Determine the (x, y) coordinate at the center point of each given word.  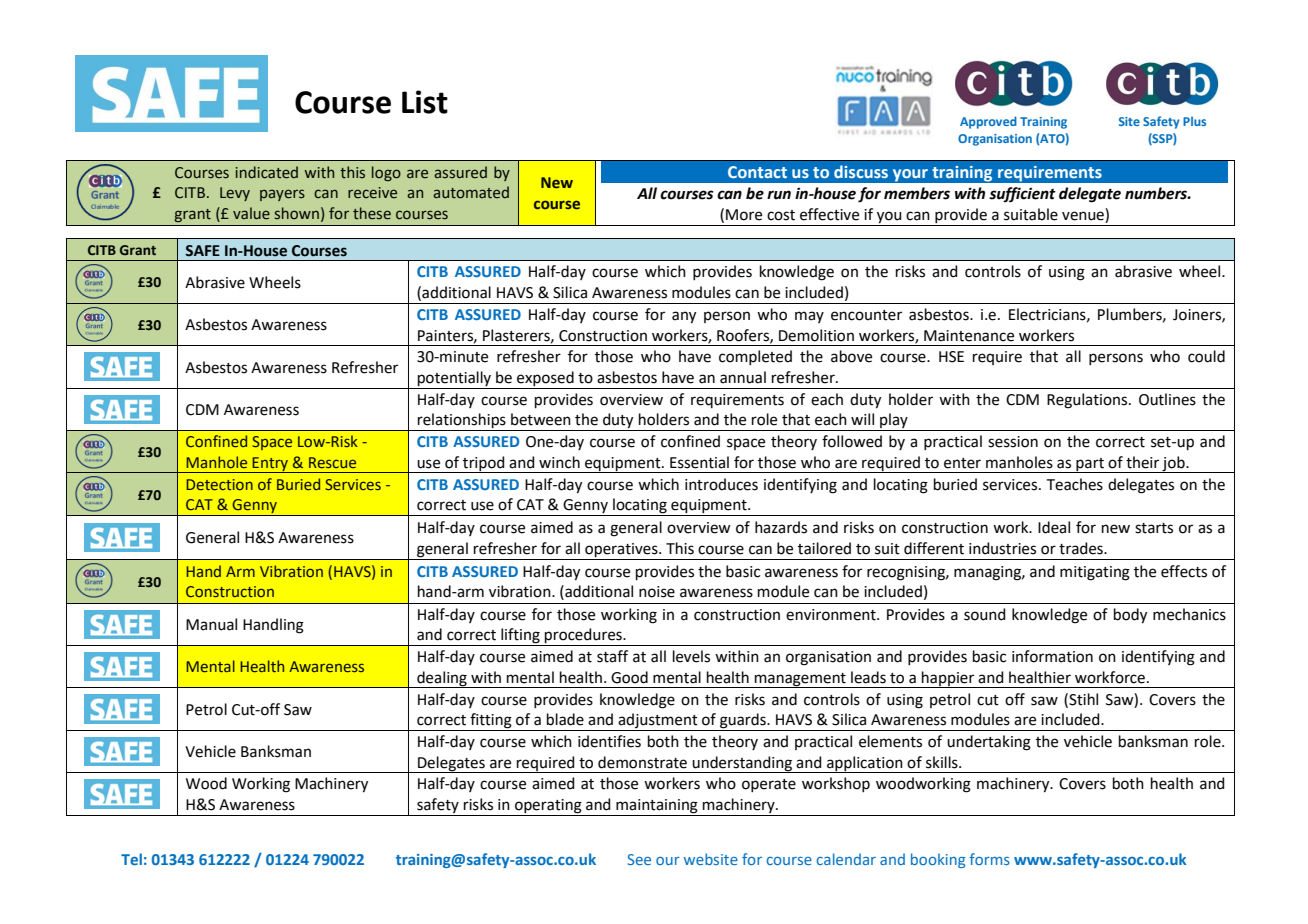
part (1090, 465)
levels (691, 656)
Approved (988, 122)
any (684, 317)
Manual (211, 624)
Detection (219, 484)
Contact (757, 172)
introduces (721, 484)
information (1052, 656)
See (639, 859)
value (251, 213)
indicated (267, 172)
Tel (131, 859)
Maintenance (969, 336)
